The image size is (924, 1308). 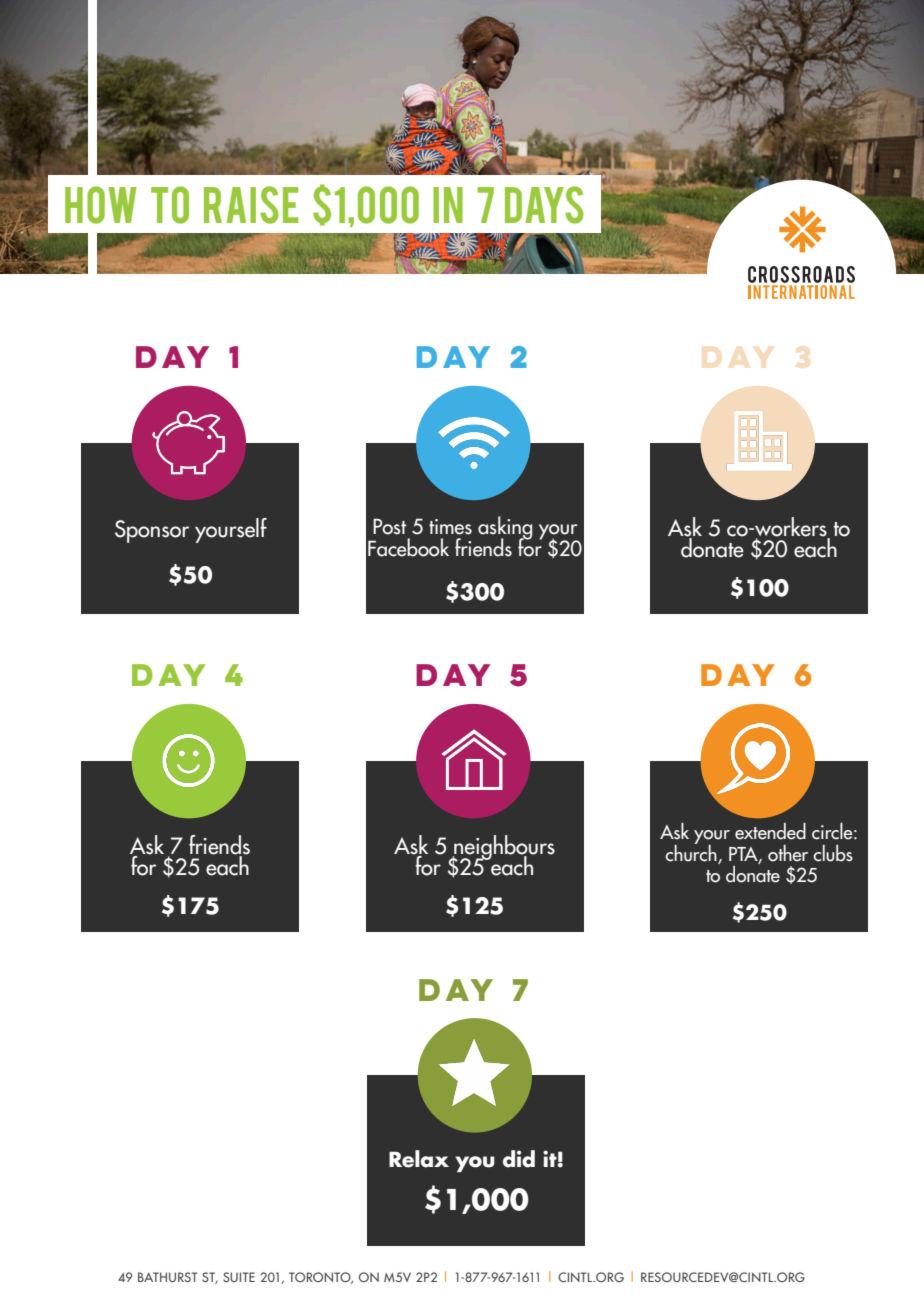 I want to click on raise, so click(x=251, y=205).
